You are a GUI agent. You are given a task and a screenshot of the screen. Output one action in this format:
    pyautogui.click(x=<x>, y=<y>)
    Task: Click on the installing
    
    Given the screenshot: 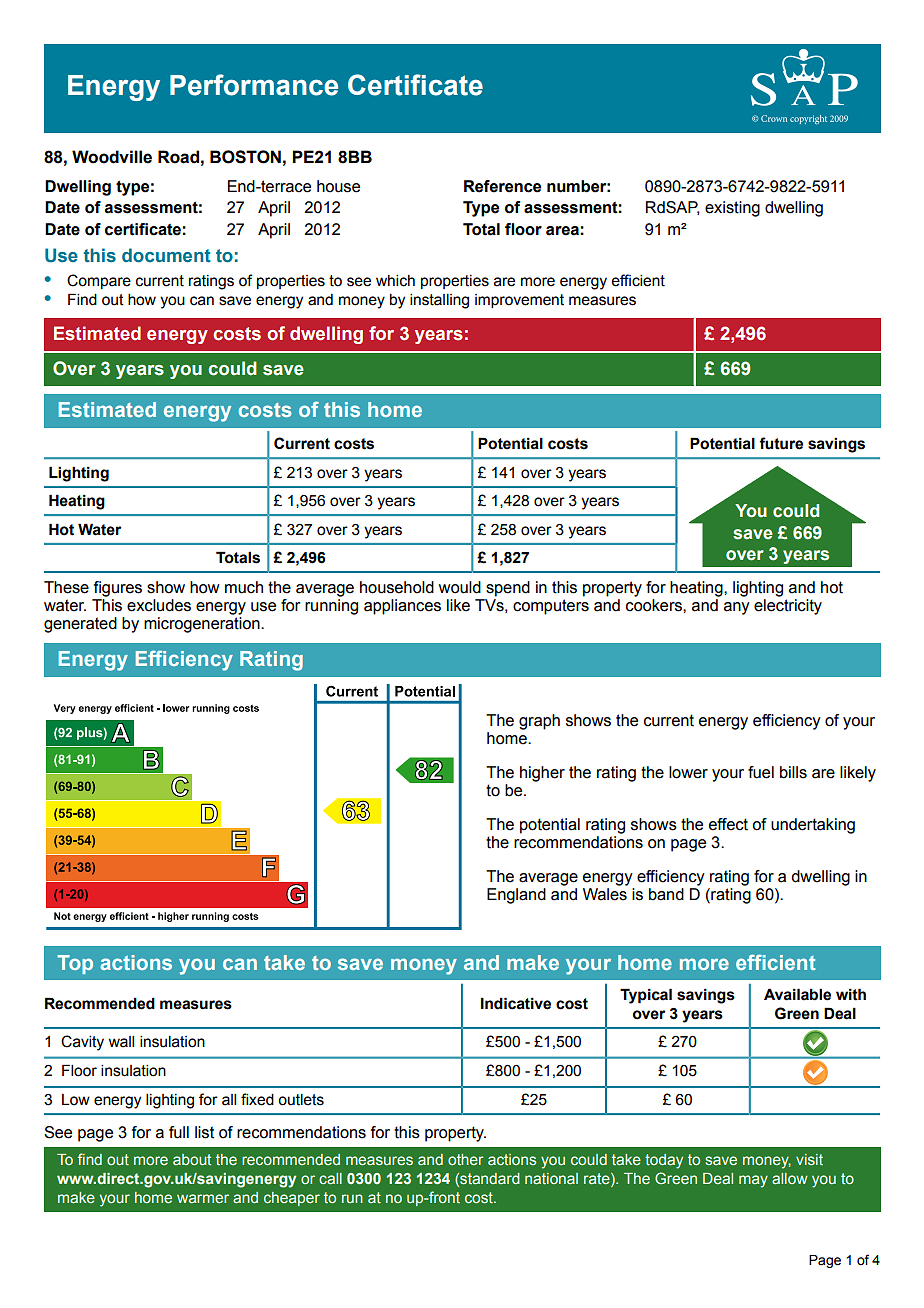 What is the action you would take?
    pyautogui.click(x=439, y=301)
